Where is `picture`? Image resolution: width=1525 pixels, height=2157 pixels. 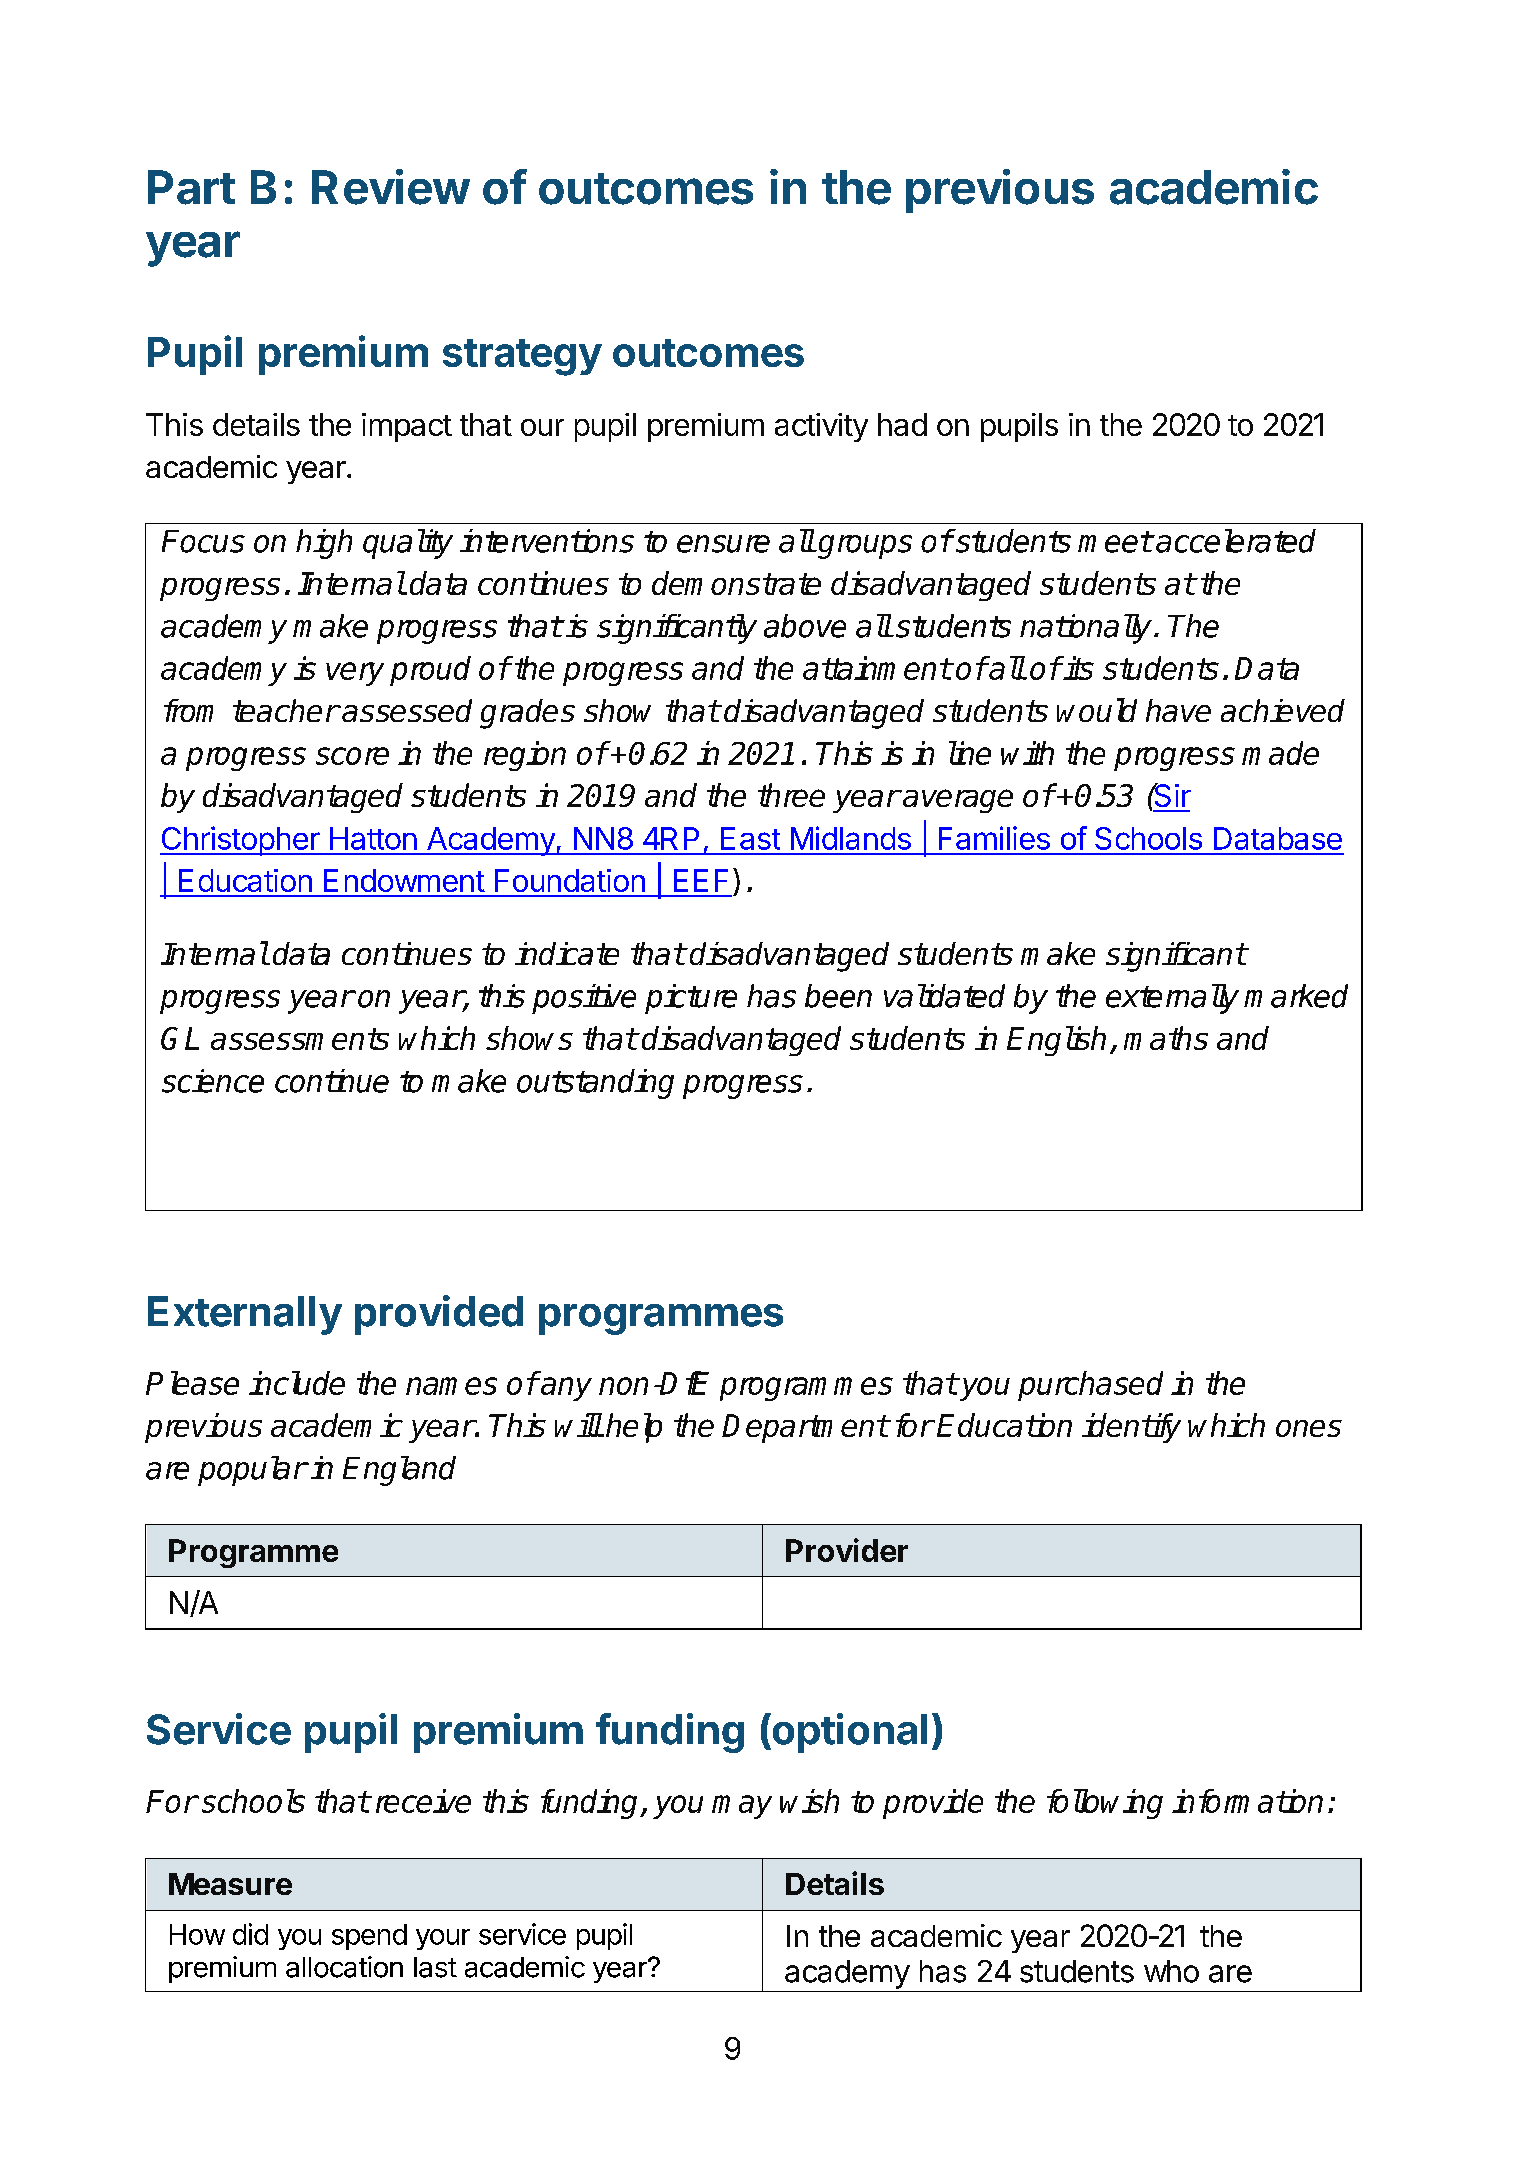 picture is located at coordinates (691, 999).
